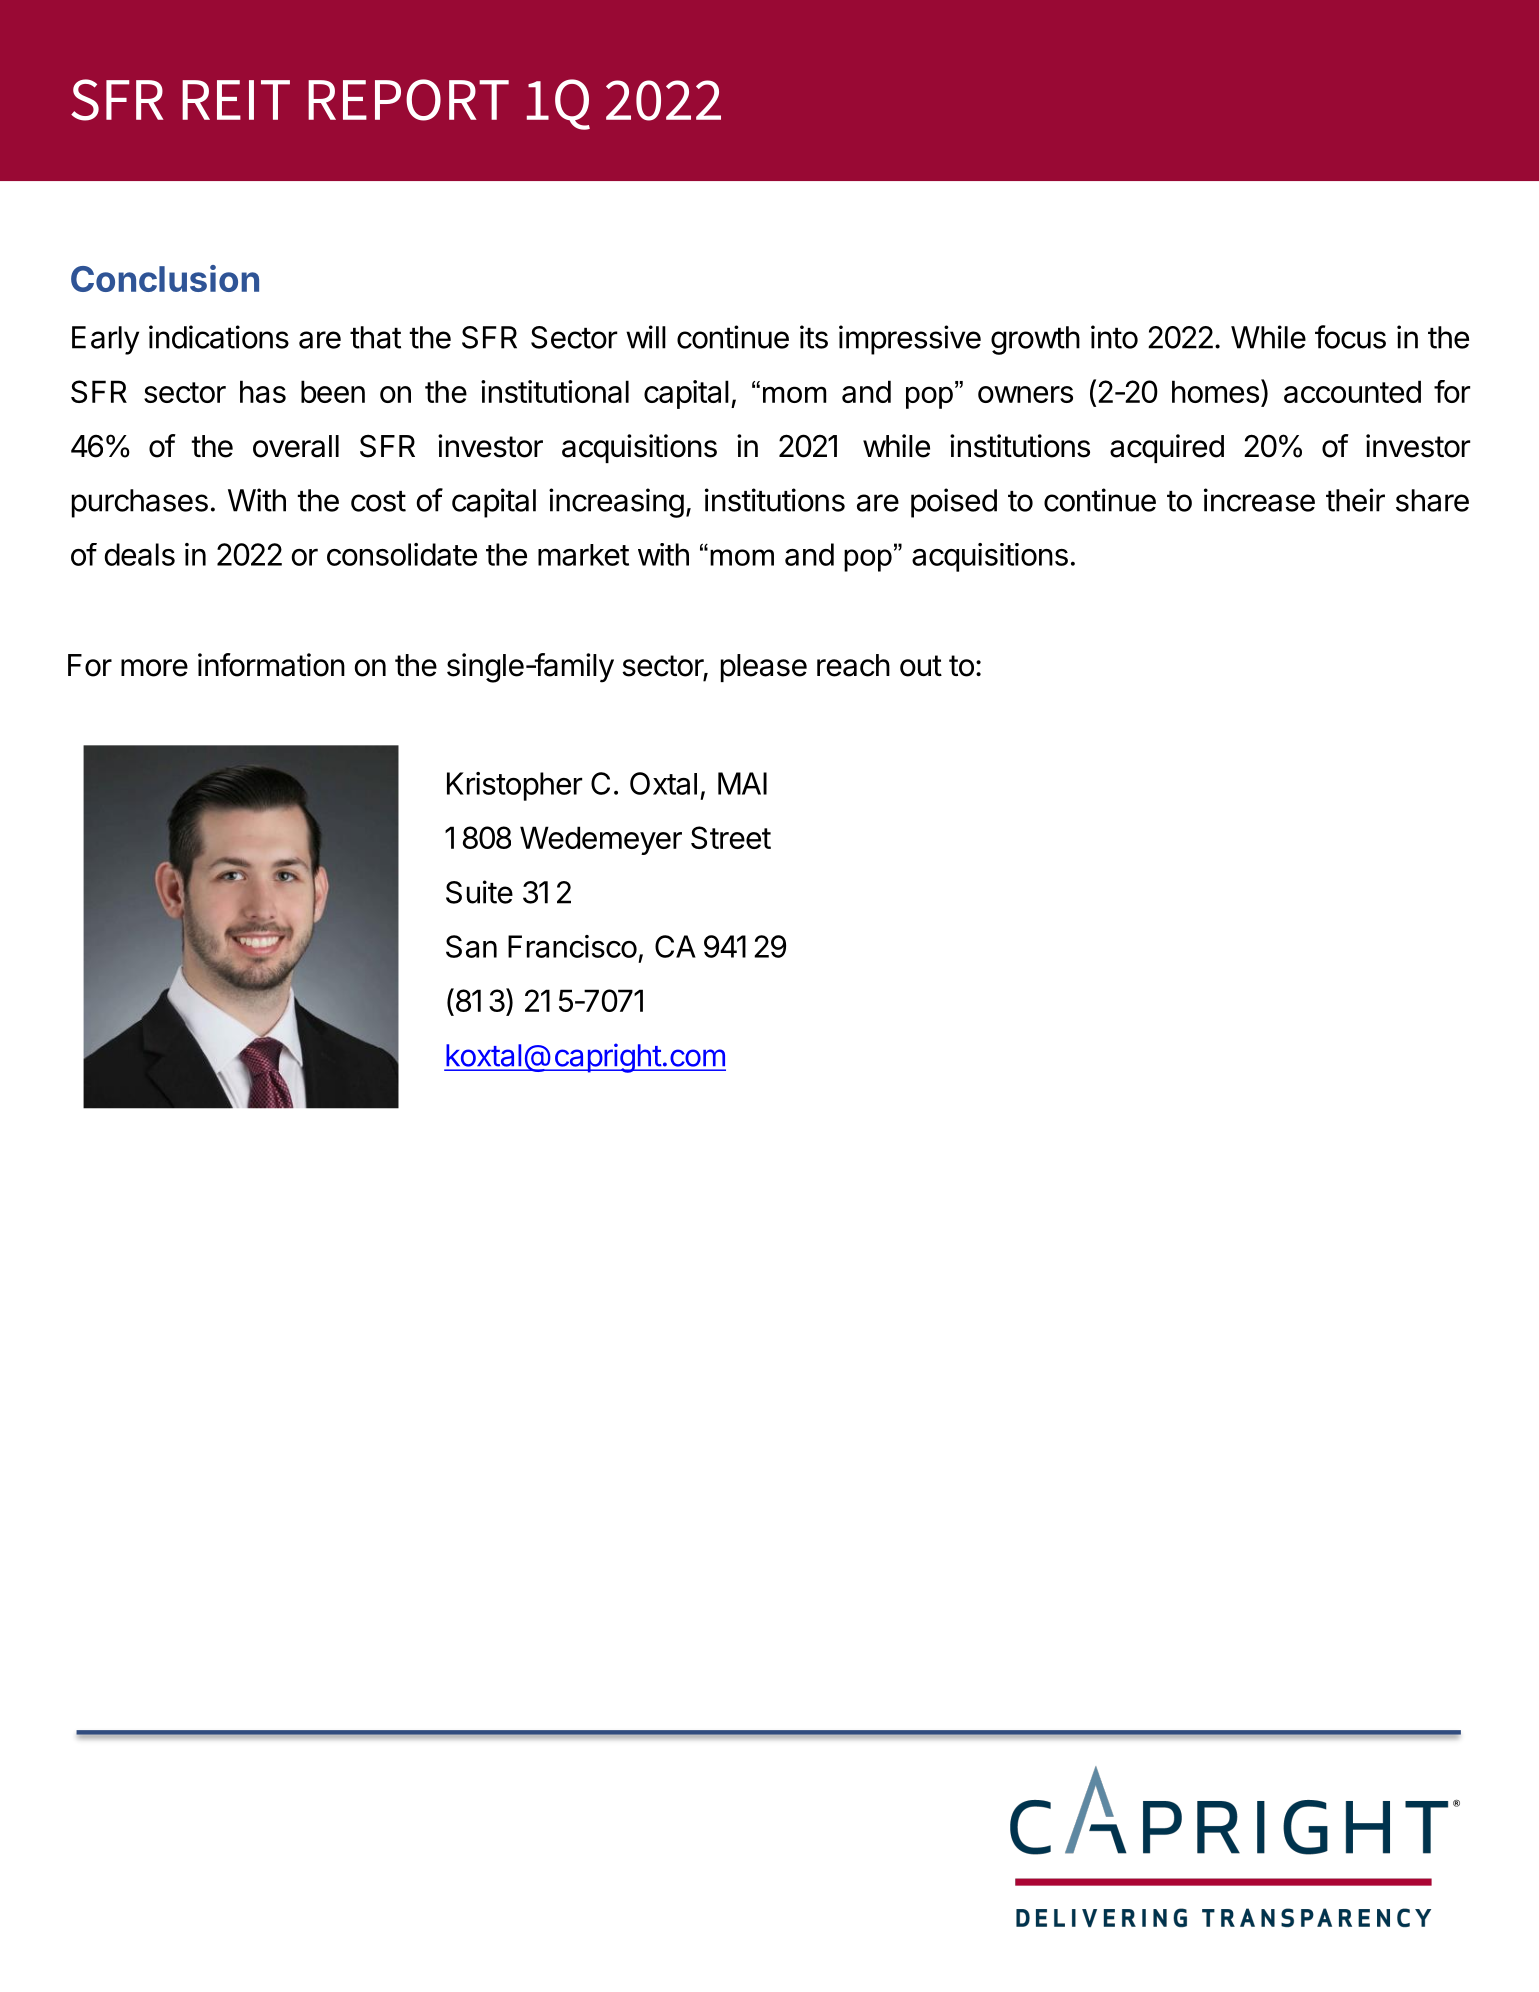 Image resolution: width=1539 pixels, height=1992 pixels. Describe the element at coordinates (333, 391) in the screenshot. I see `been` at that location.
